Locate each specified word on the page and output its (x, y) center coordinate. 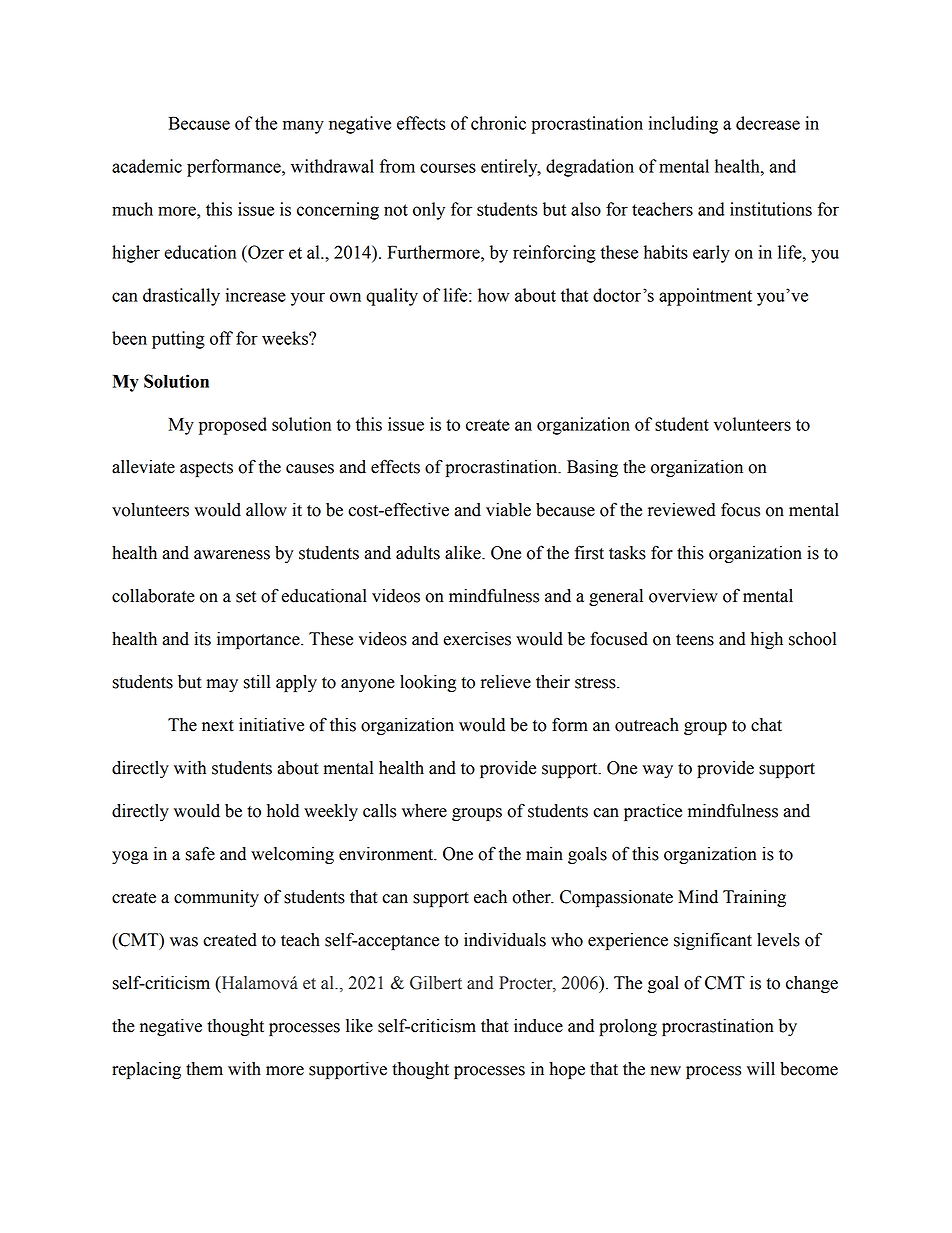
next (218, 726)
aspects (206, 469)
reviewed (682, 510)
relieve (506, 682)
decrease (768, 123)
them (204, 1069)
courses (448, 168)
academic (147, 166)
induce (538, 1026)
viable (508, 510)
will (761, 1068)
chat (766, 725)
